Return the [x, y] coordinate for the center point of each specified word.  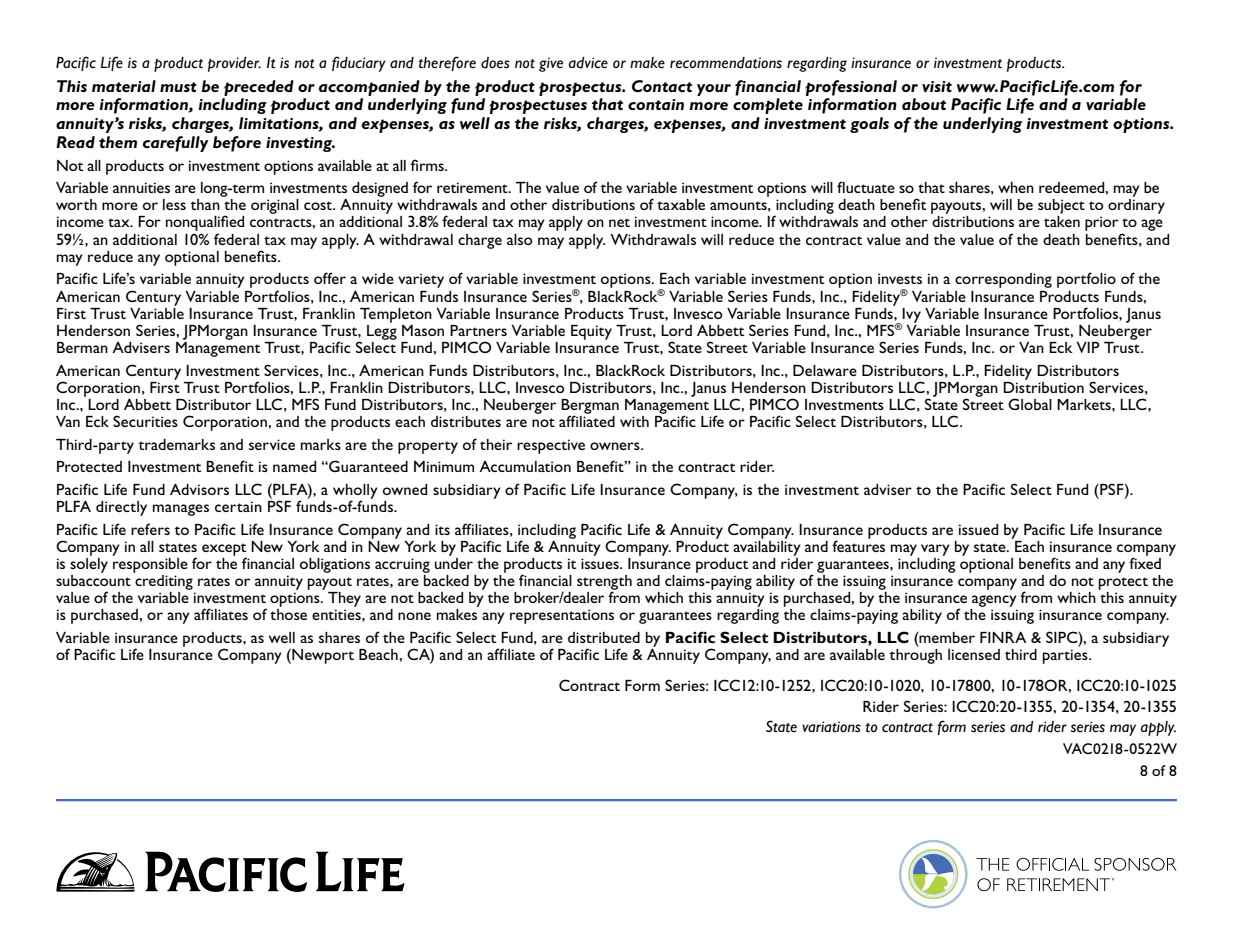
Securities [145, 421]
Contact [662, 86]
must [178, 87]
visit [937, 86]
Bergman [590, 407]
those [288, 614]
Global [1030, 404]
